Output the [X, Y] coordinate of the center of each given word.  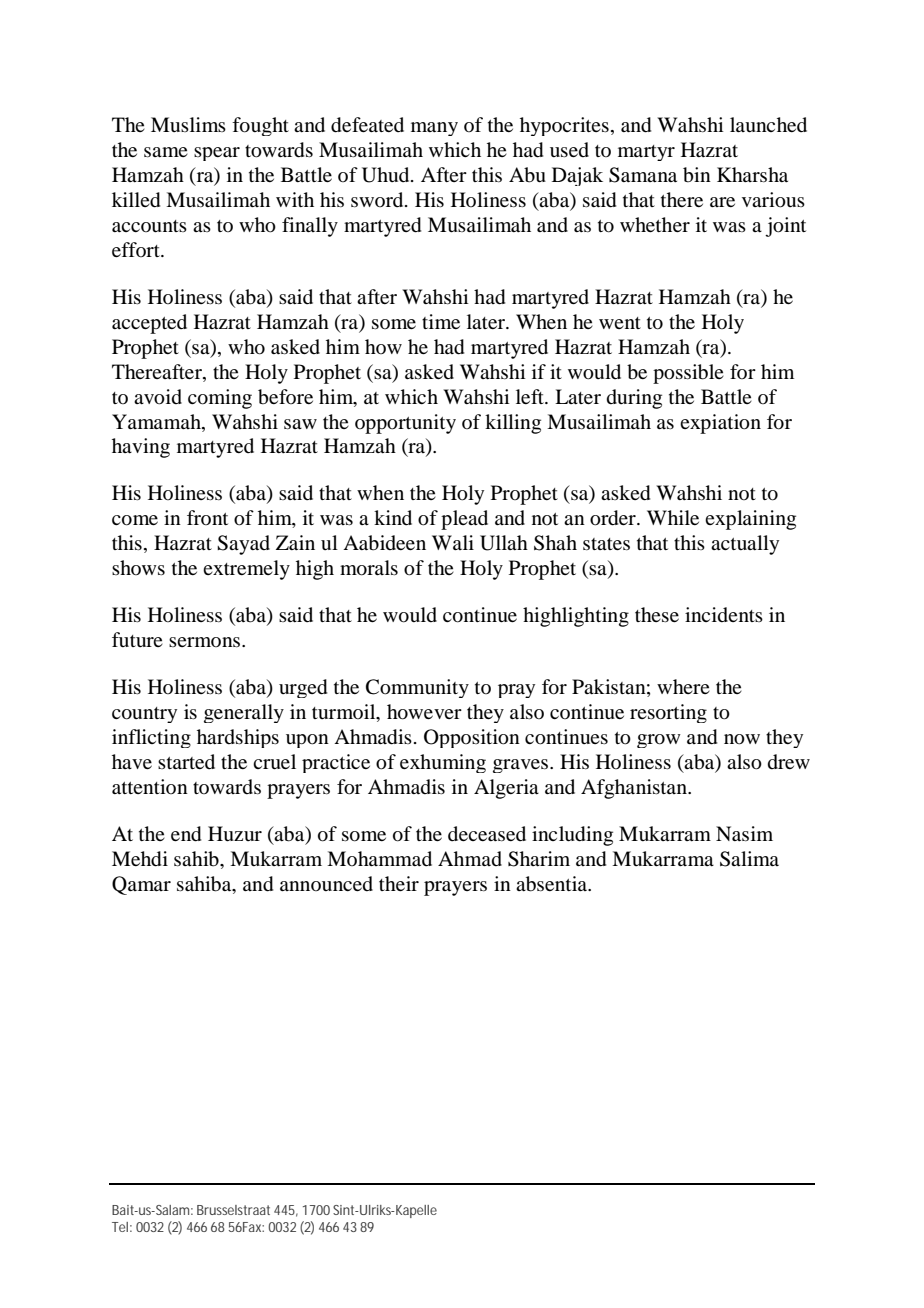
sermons [206, 642]
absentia [553, 884]
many [434, 129]
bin [697, 175]
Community [417, 688]
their [399, 883]
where [683, 686]
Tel [120, 1227]
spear [217, 154]
